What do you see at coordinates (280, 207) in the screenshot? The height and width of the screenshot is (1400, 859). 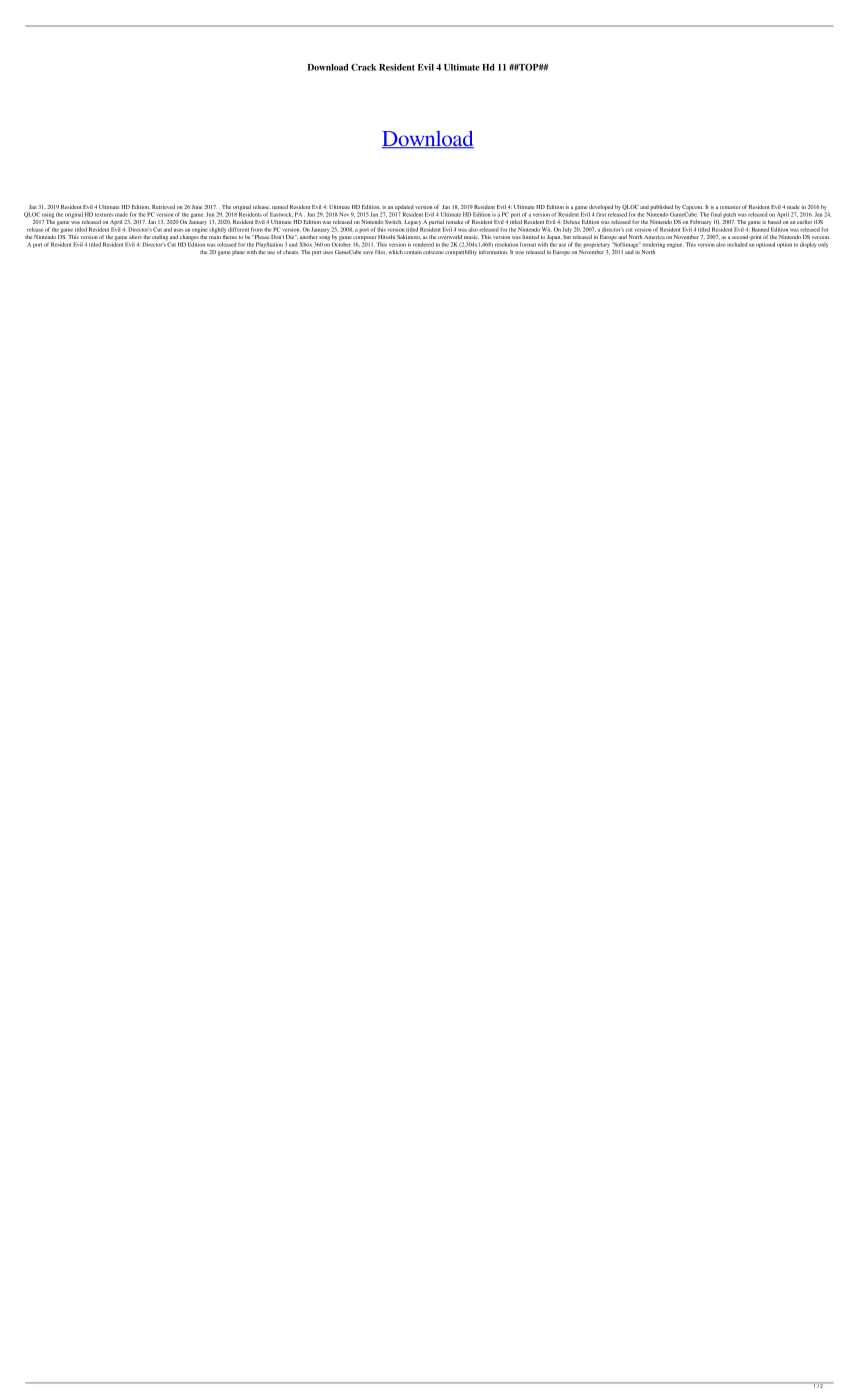 I see `named` at bounding box center [280, 207].
